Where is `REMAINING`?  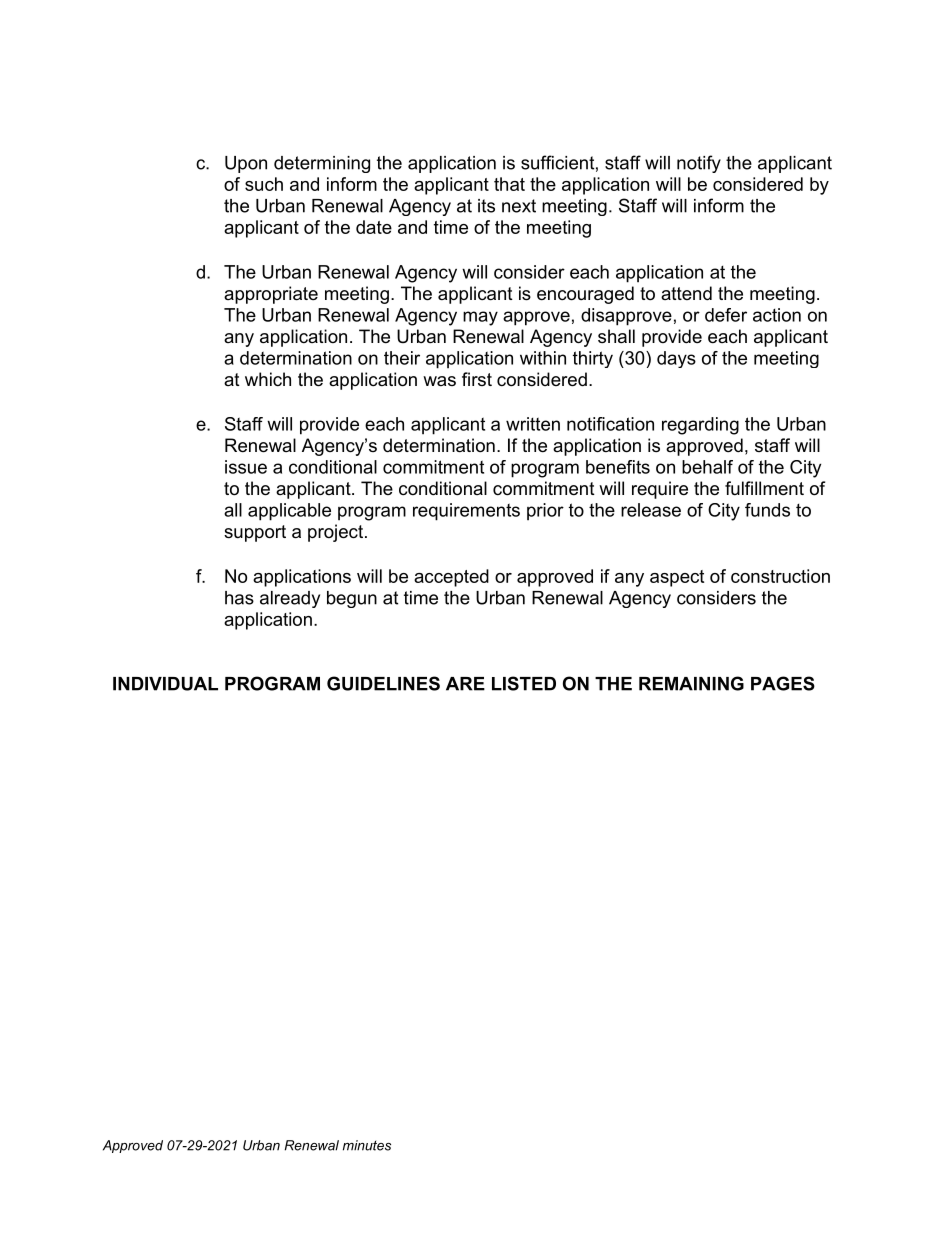 REMAINING is located at coordinates (691, 683).
